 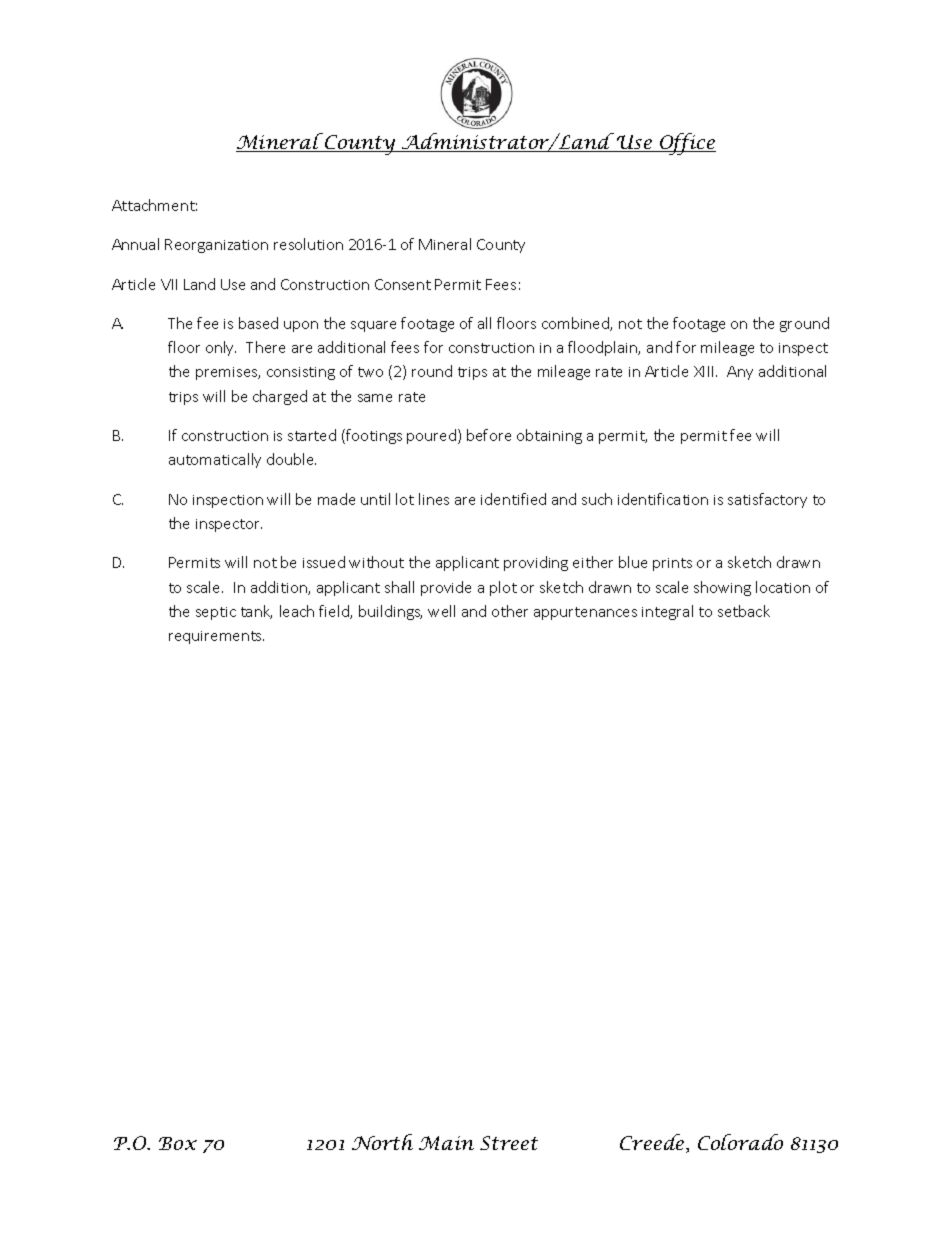 I want to click on requirements, so click(x=216, y=637).
